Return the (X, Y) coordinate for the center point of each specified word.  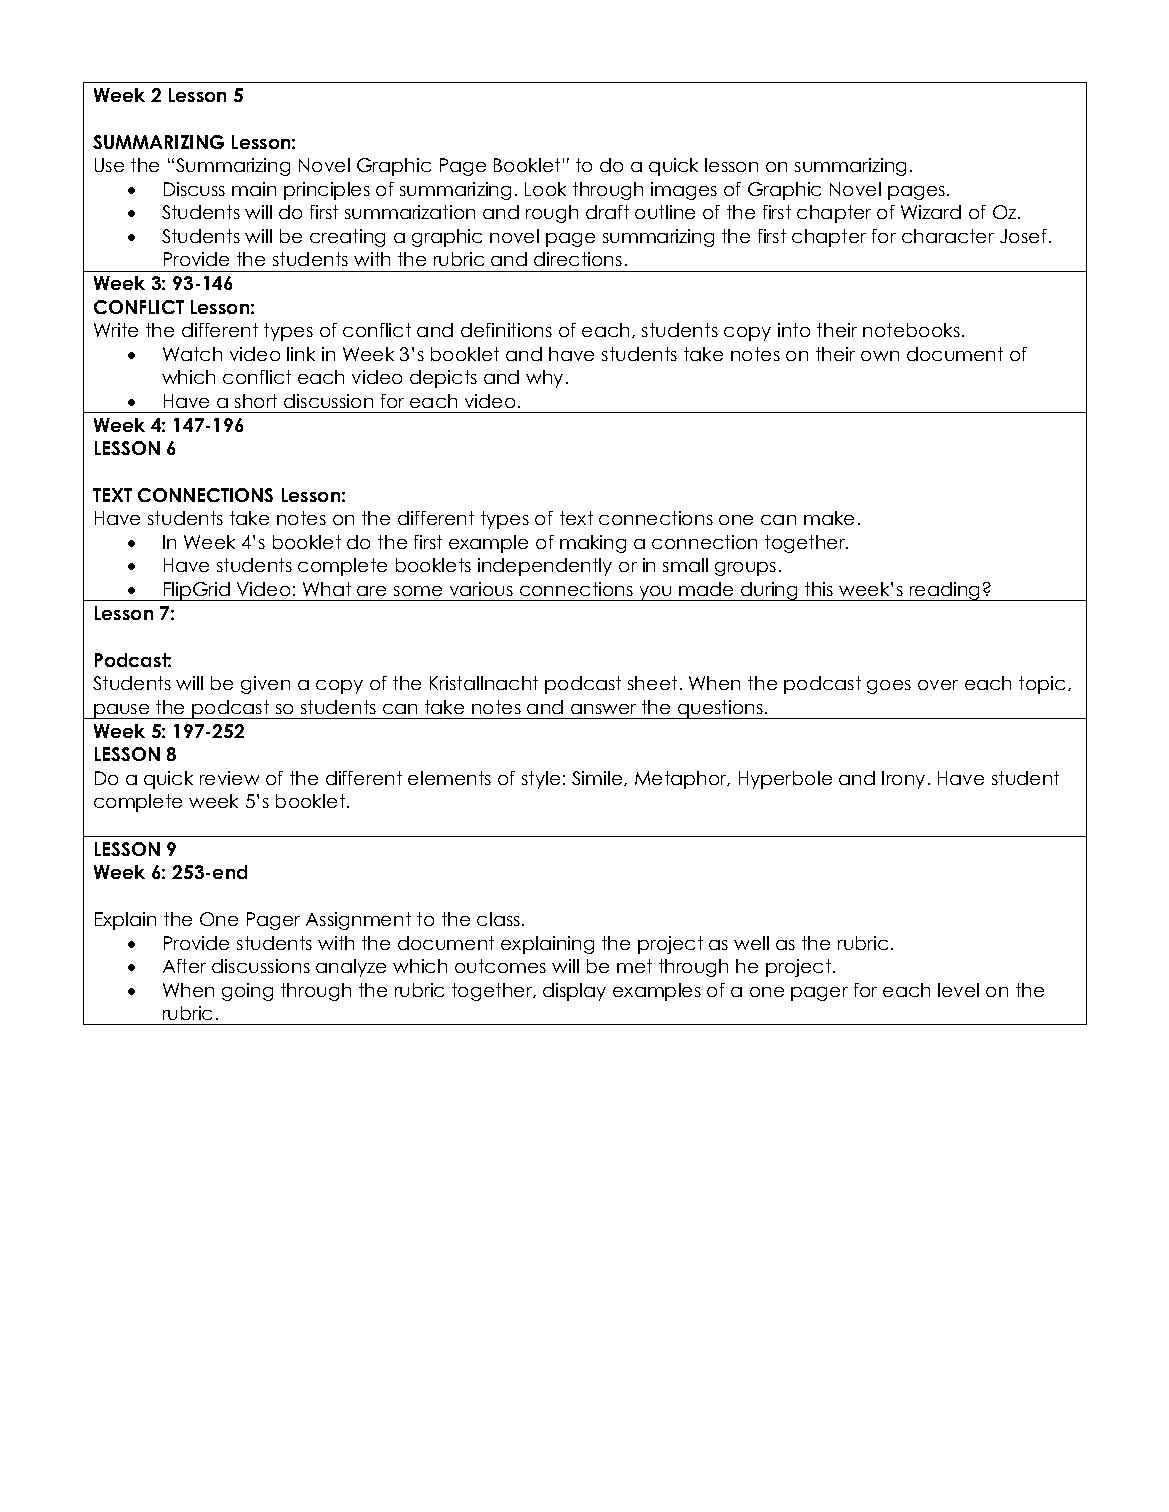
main (254, 189)
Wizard (931, 212)
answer (603, 709)
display (574, 992)
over (938, 685)
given (265, 685)
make (829, 518)
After (184, 966)
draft (607, 212)
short (256, 401)
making (593, 544)
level (958, 990)
